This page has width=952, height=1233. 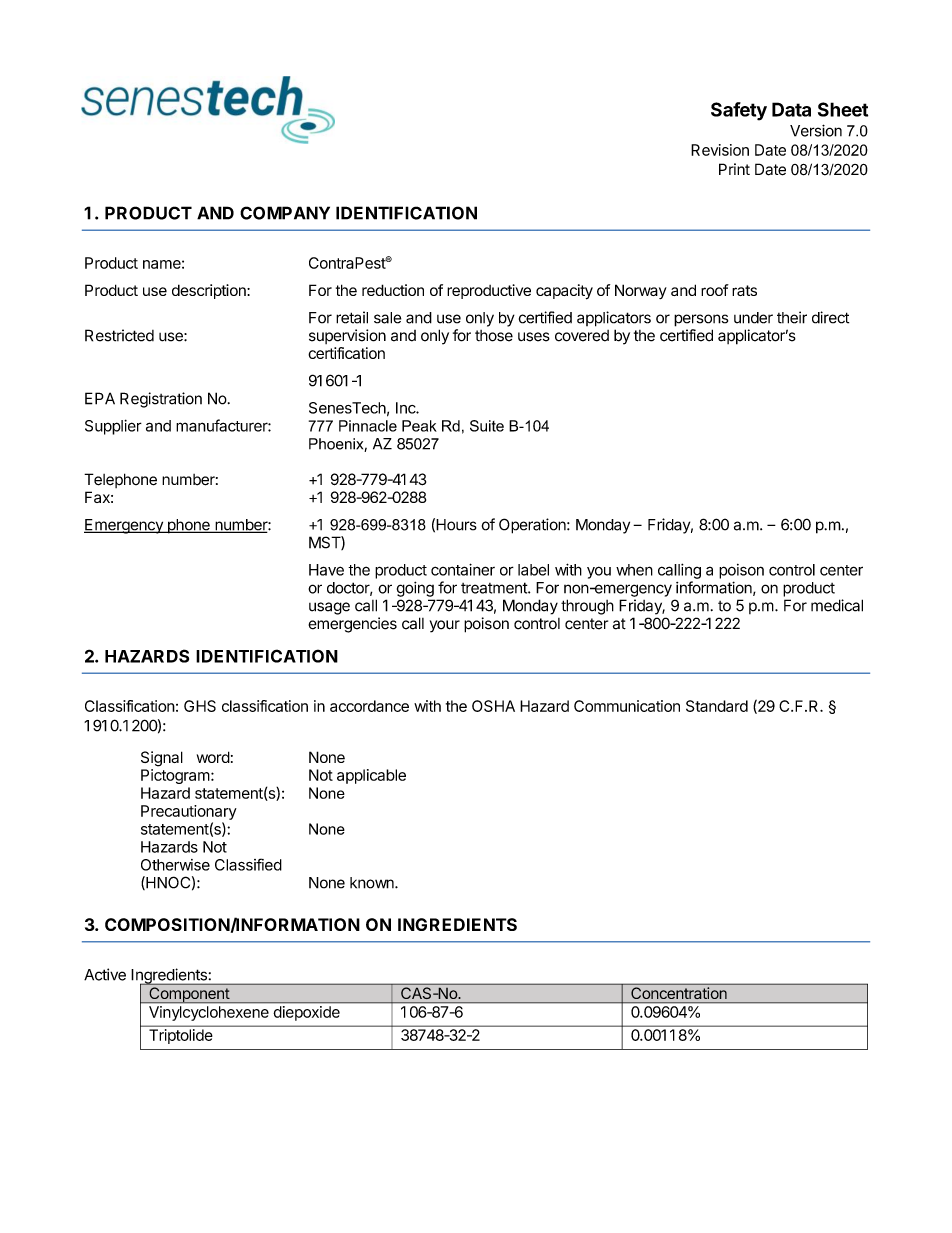 What do you see at coordinates (487, 426) in the page?
I see `Suite` at bounding box center [487, 426].
